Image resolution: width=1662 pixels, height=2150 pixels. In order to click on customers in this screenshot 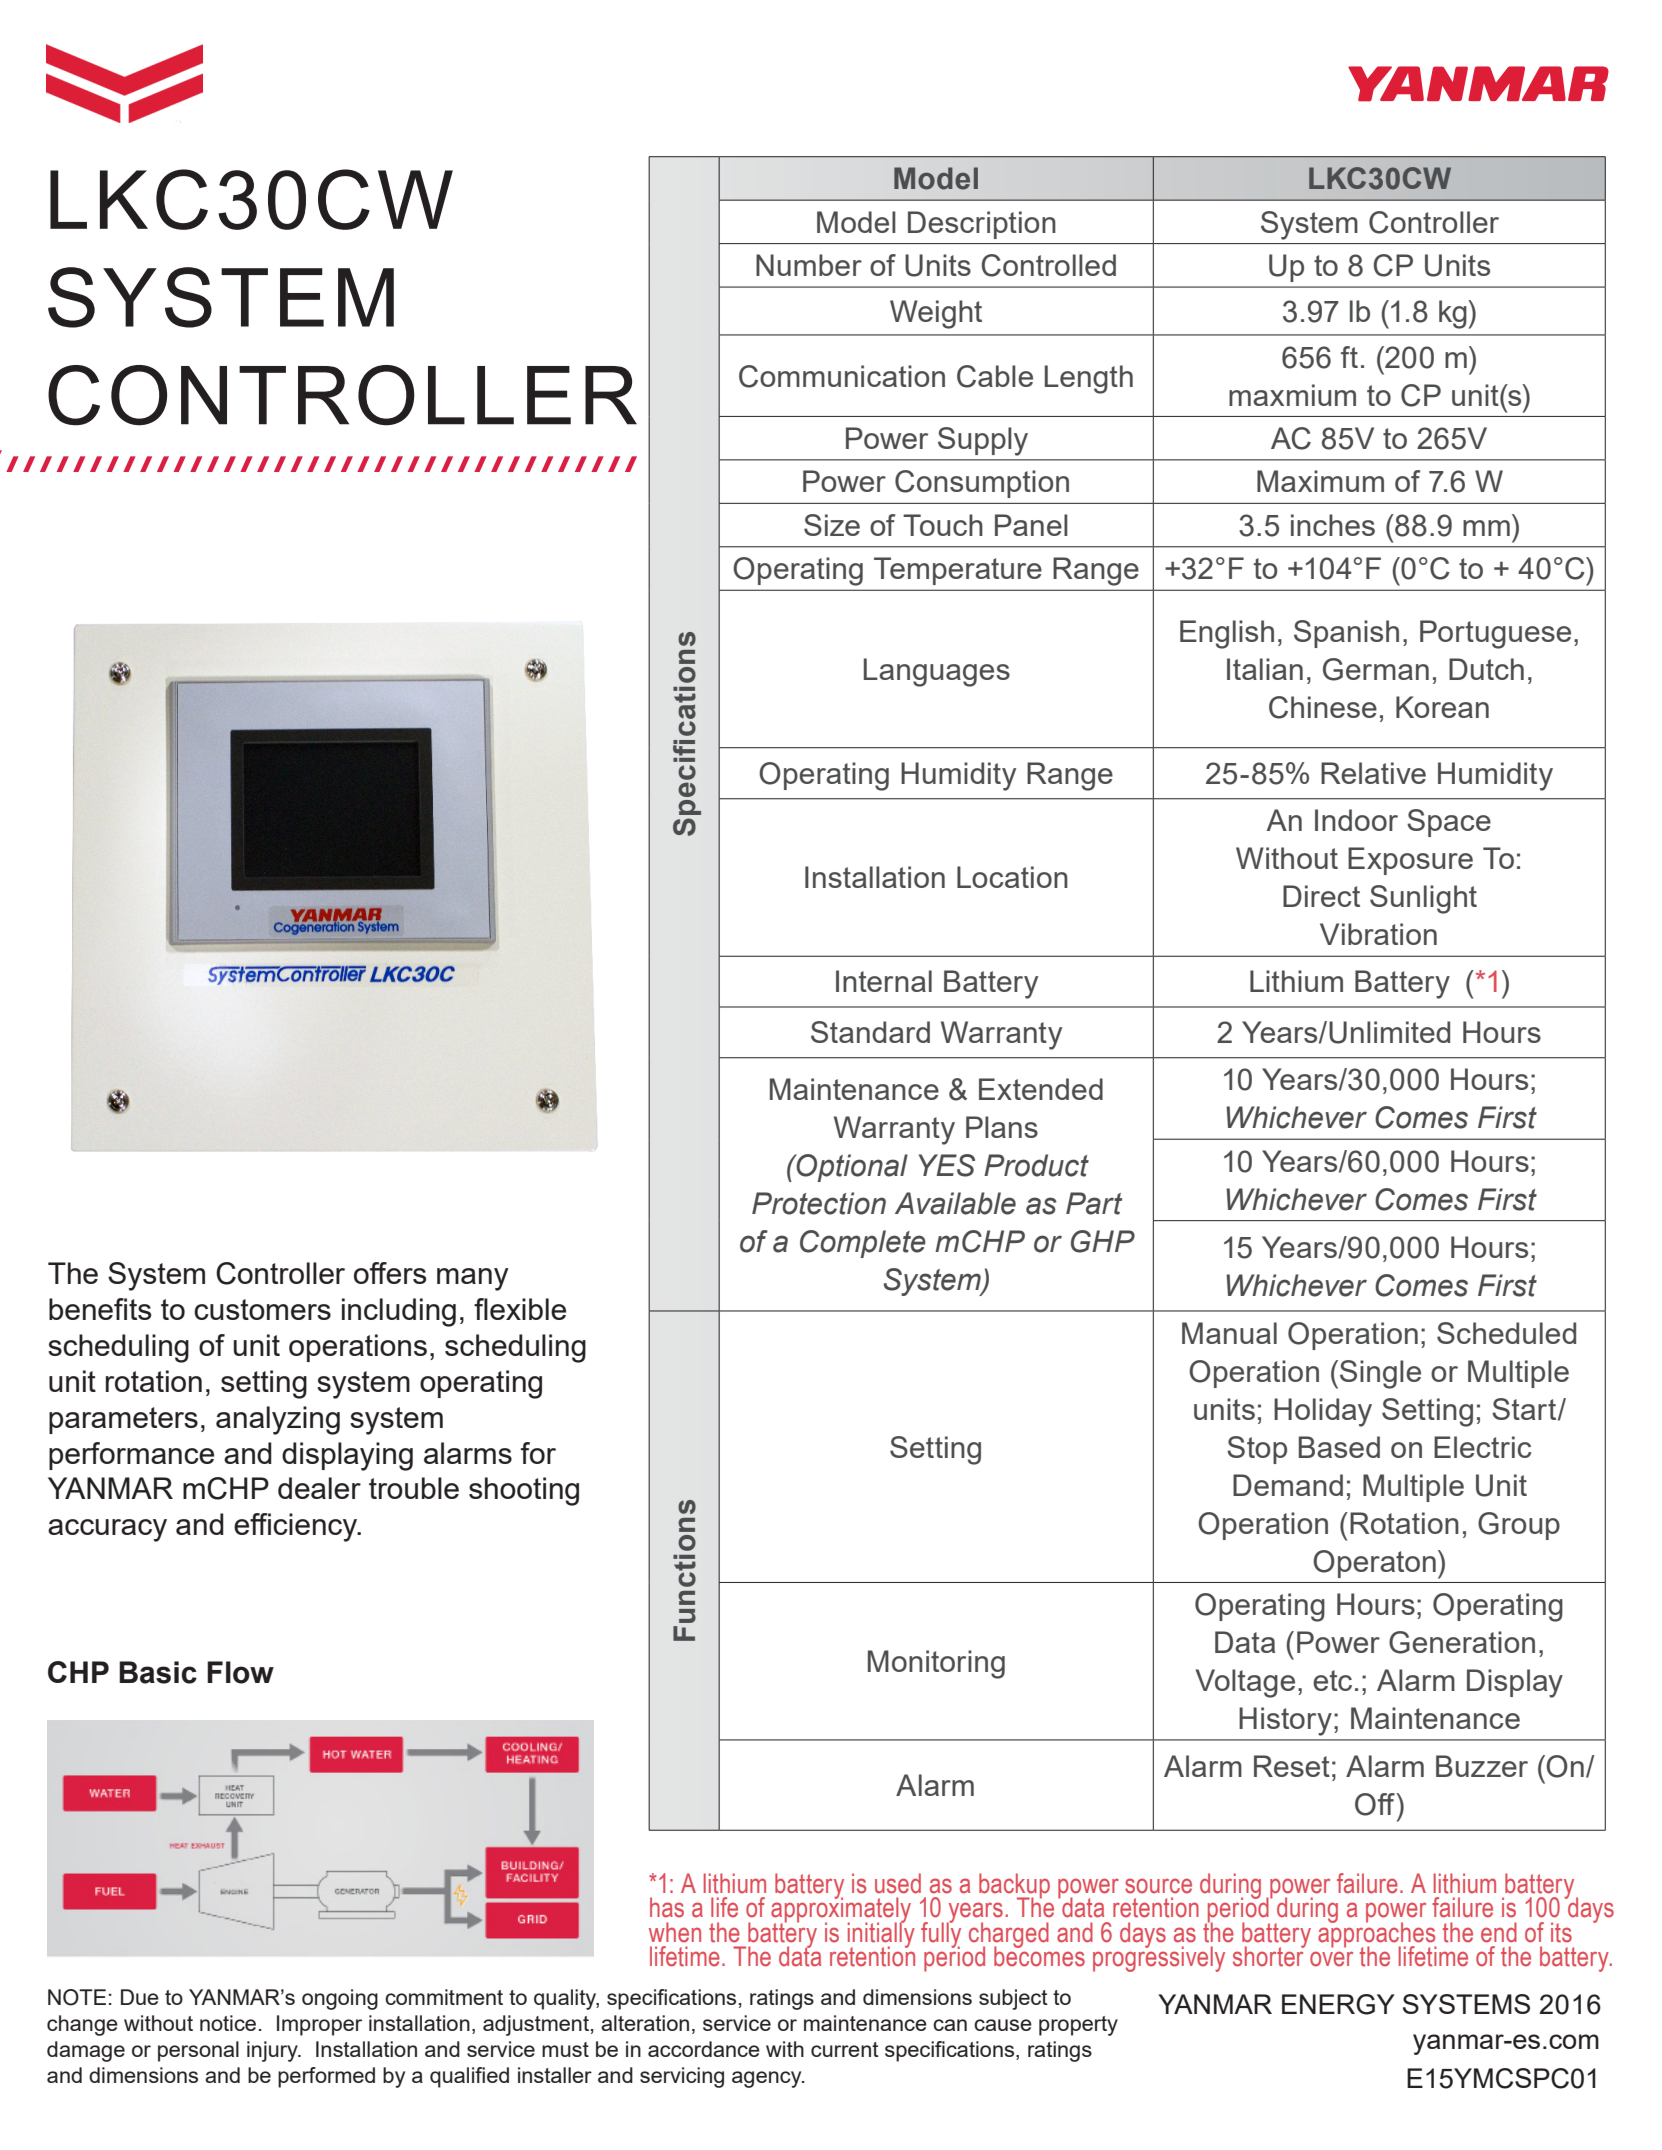, I will do `click(262, 1309)`.
